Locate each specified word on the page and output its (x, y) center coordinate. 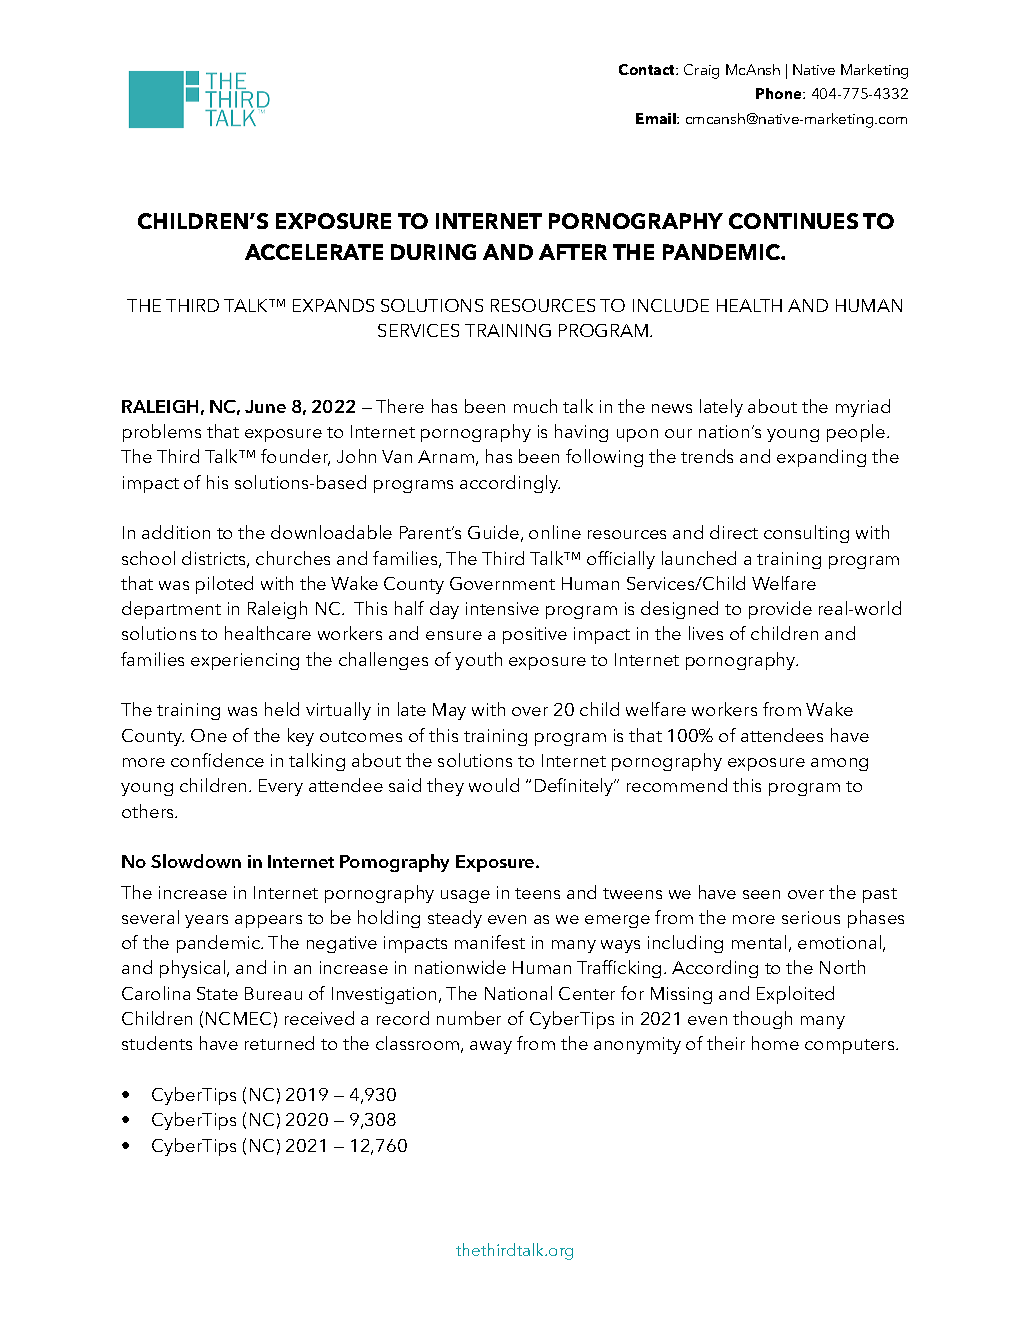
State (217, 993)
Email (657, 118)
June (265, 406)
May (449, 711)
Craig (701, 71)
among (839, 764)
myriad (863, 408)
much (535, 406)
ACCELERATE (314, 252)
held (282, 709)
